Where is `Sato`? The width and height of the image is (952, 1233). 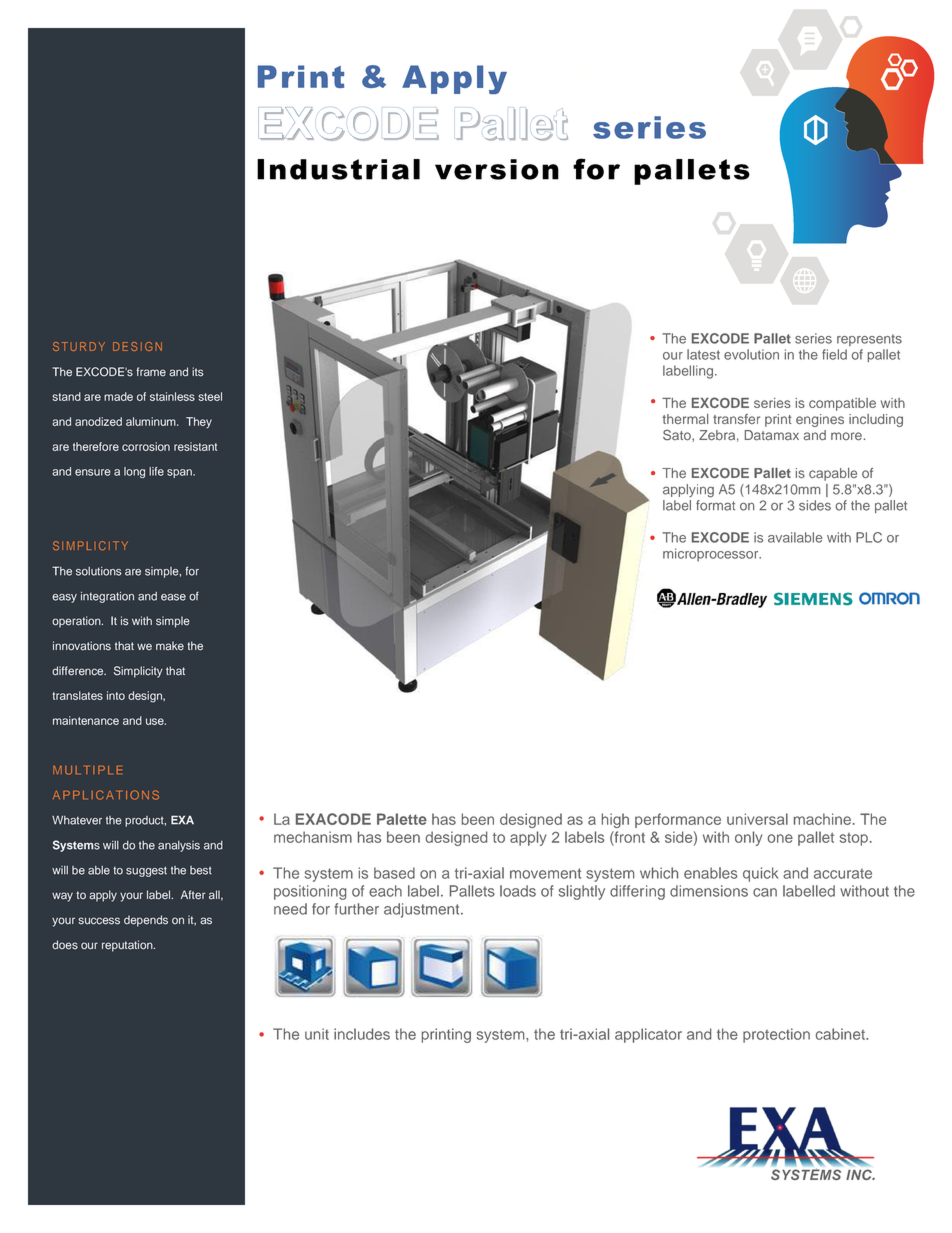
Sato is located at coordinates (678, 435).
